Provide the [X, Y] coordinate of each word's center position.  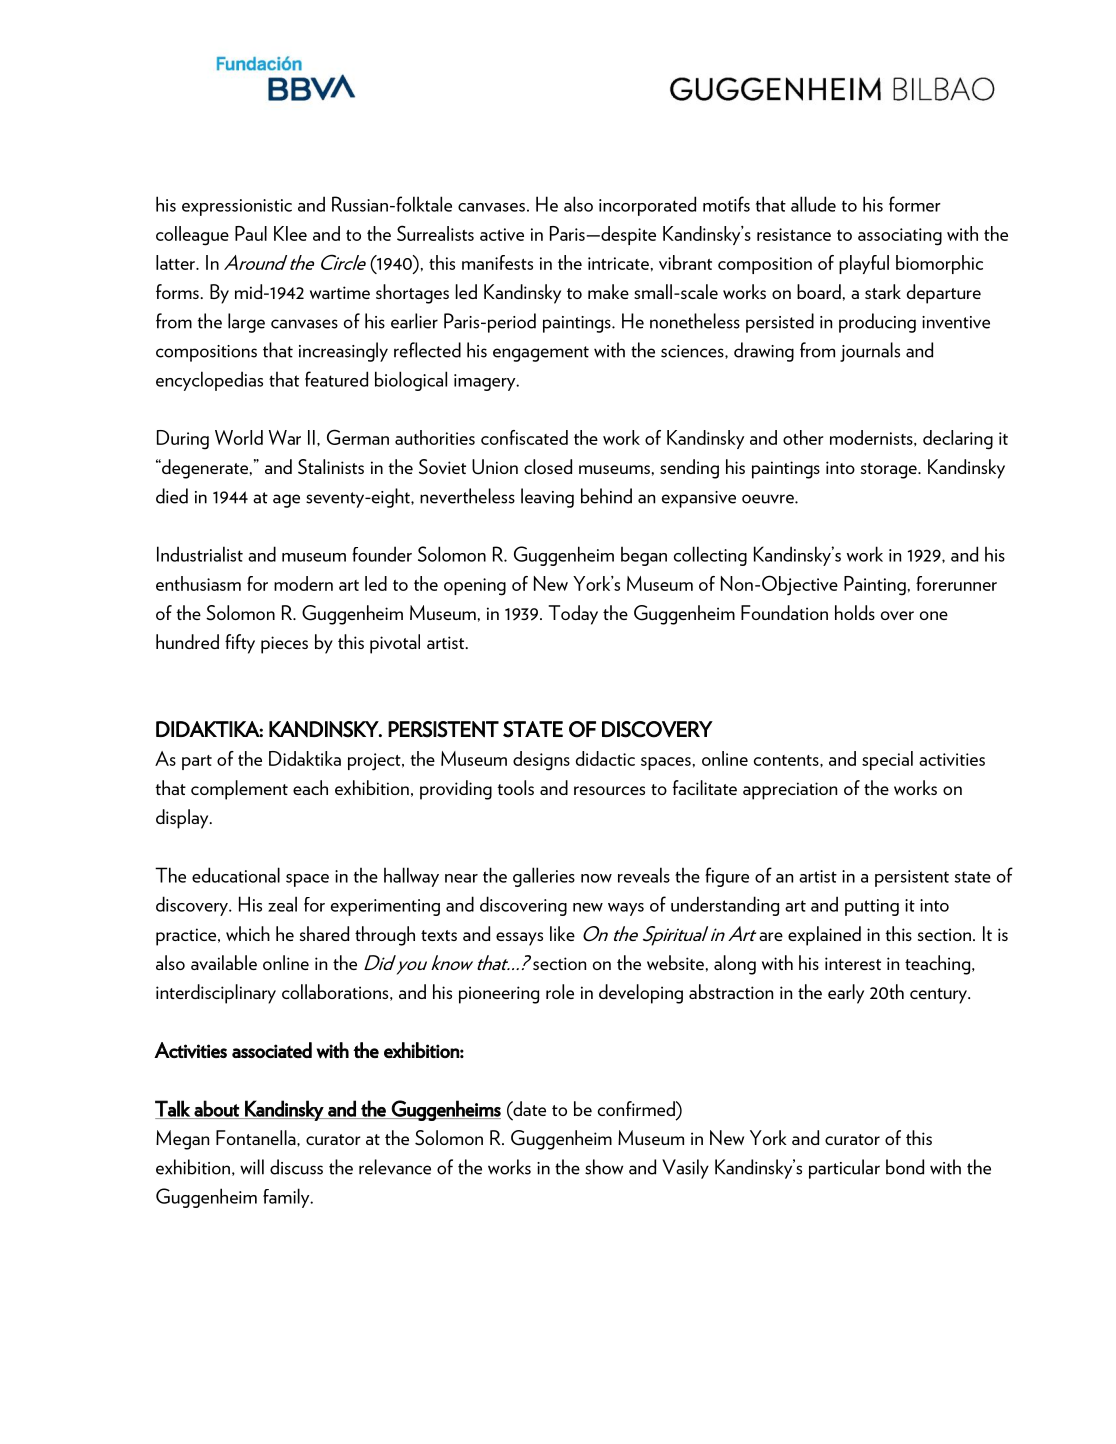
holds [855, 612]
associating [900, 237]
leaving [547, 498]
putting [872, 907]
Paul [251, 233]
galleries [544, 877]
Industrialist [200, 554]
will [252, 1167]
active [502, 234]
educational [236, 875]
